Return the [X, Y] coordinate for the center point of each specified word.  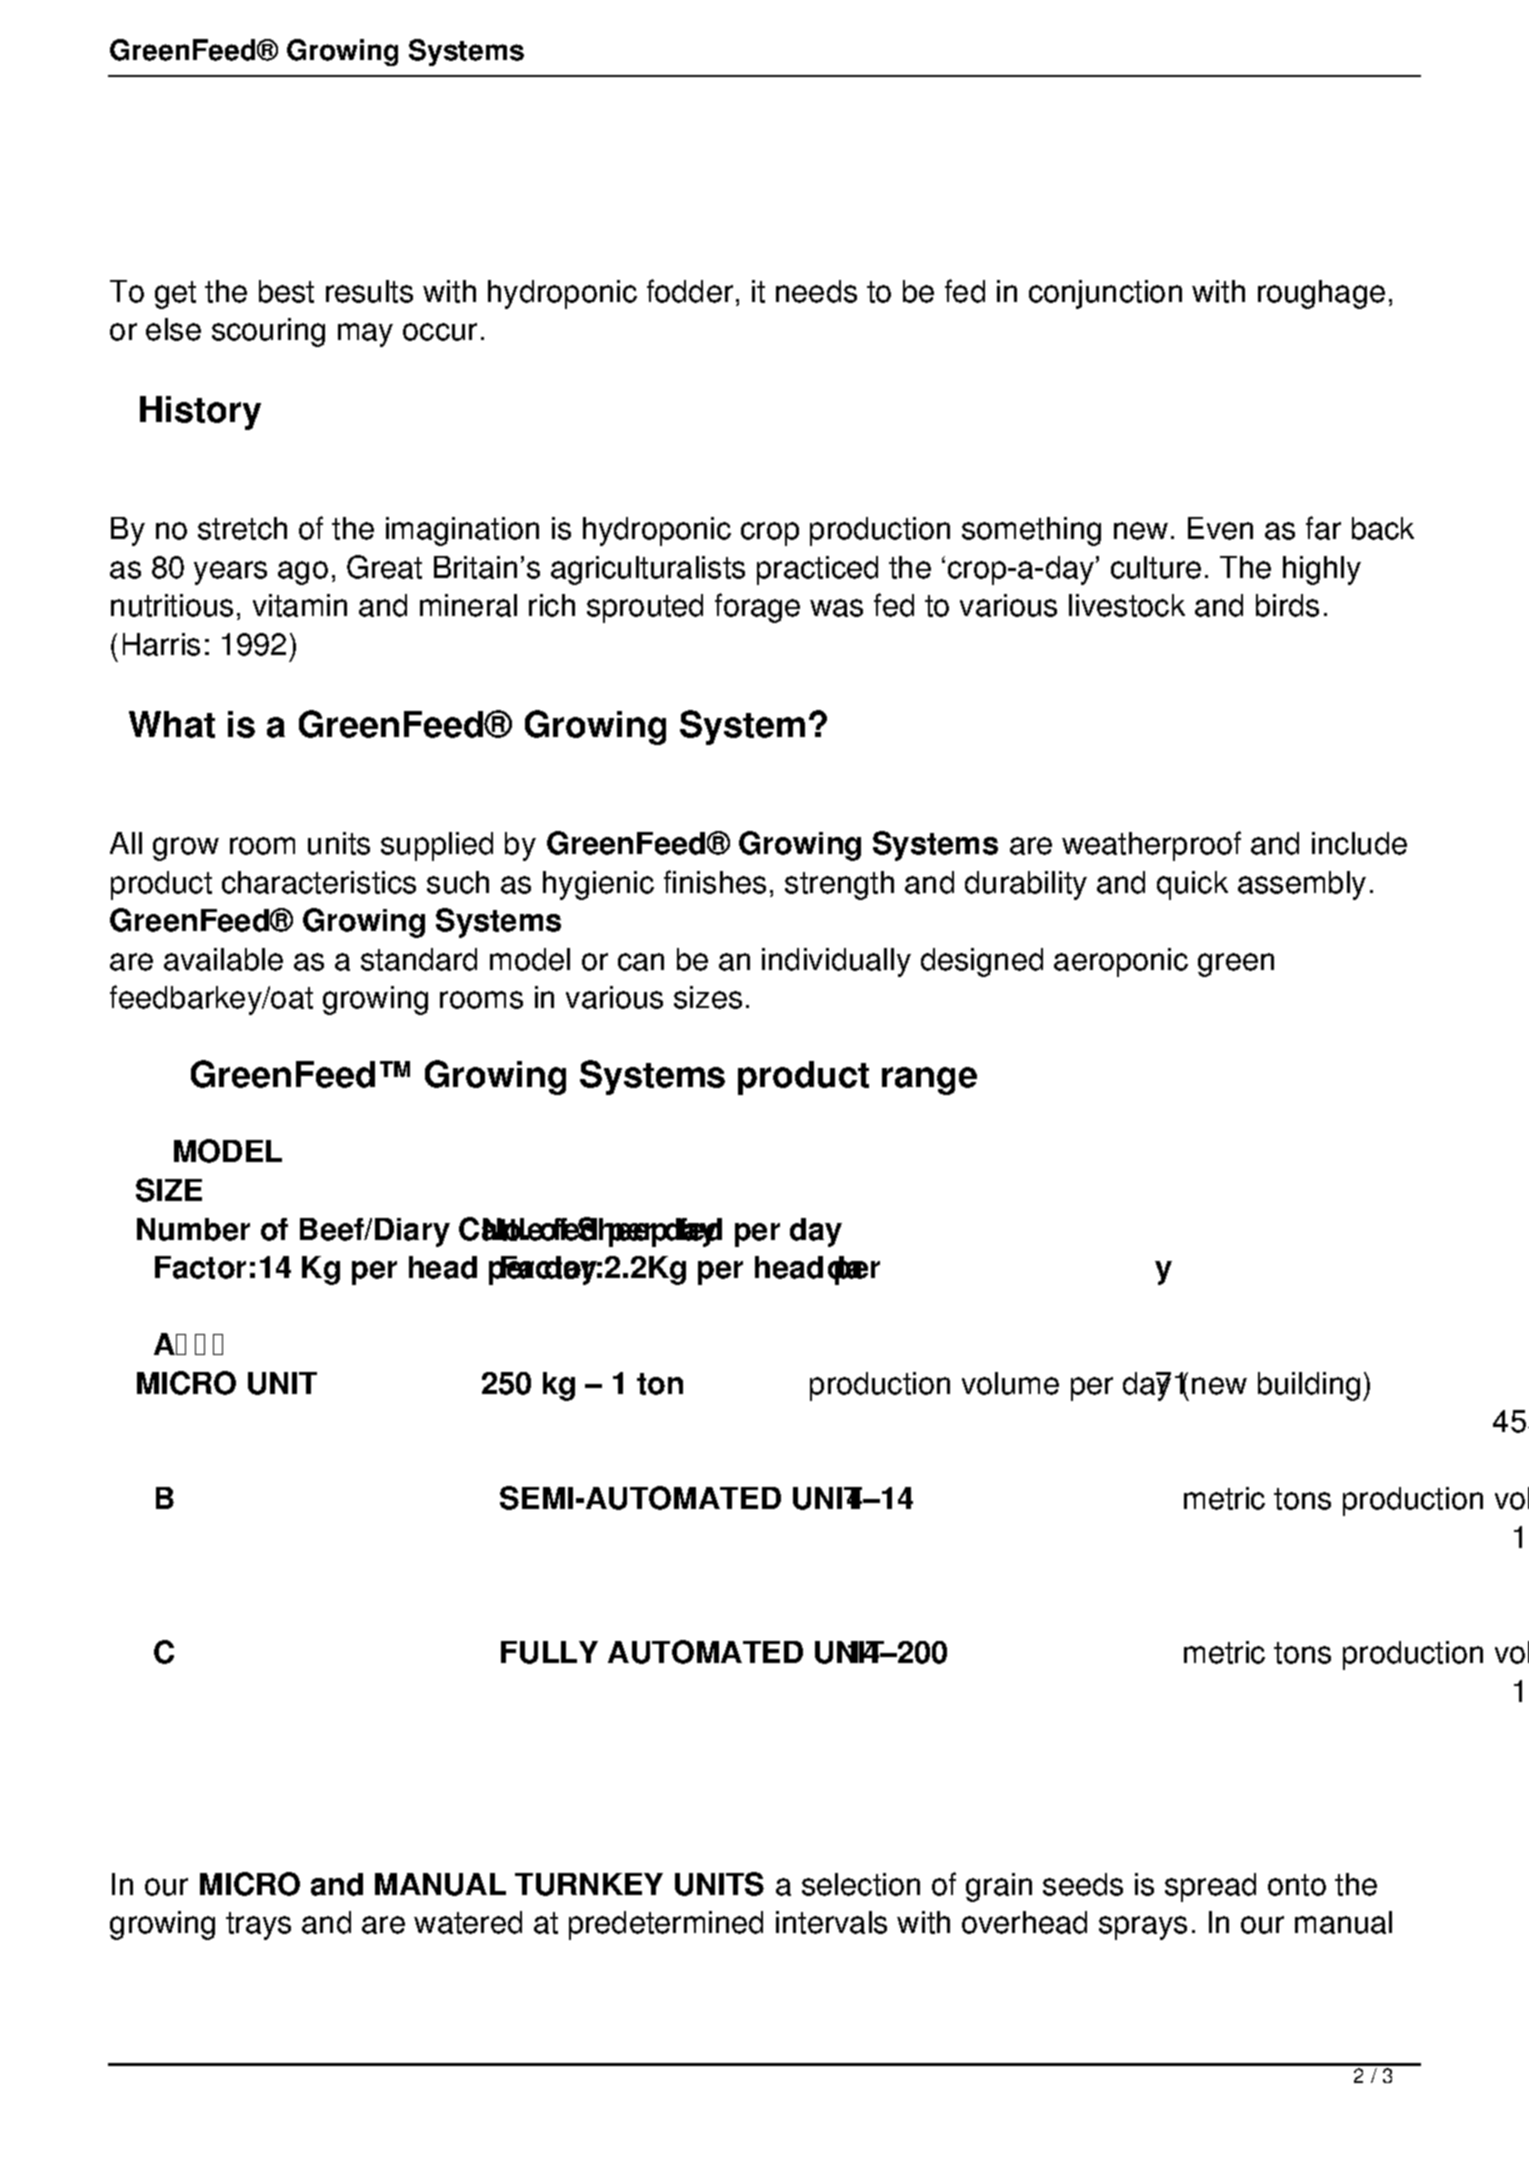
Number [193, 1229]
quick [1192, 885]
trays [258, 1926]
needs [816, 291]
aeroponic [1121, 962]
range [929, 1081]
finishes [715, 882]
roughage [1321, 294]
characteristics [319, 882]
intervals [831, 1922]
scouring [268, 332]
